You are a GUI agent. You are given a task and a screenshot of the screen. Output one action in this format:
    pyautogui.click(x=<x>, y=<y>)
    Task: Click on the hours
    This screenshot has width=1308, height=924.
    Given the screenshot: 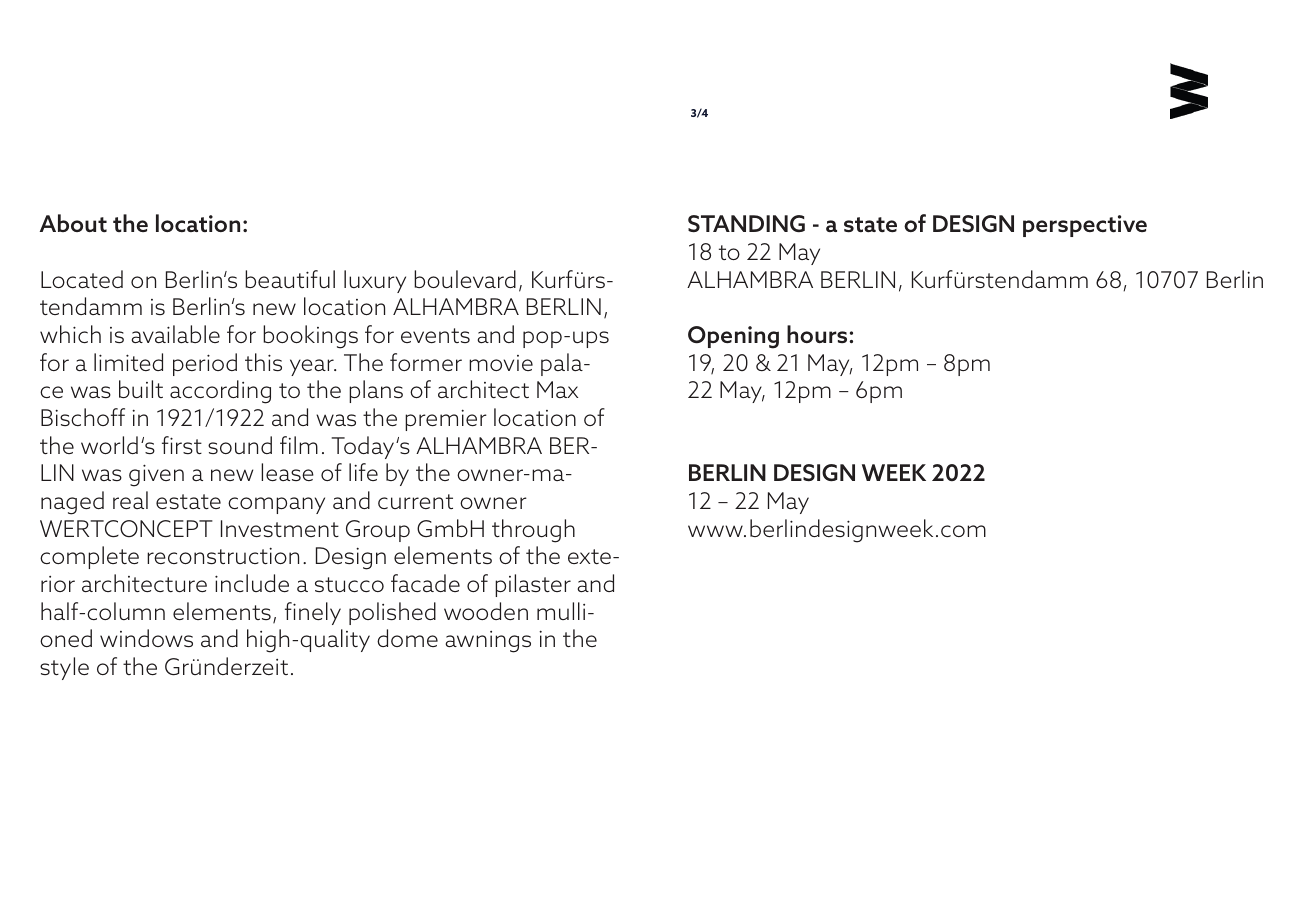 What is the action you would take?
    pyautogui.click(x=818, y=334)
